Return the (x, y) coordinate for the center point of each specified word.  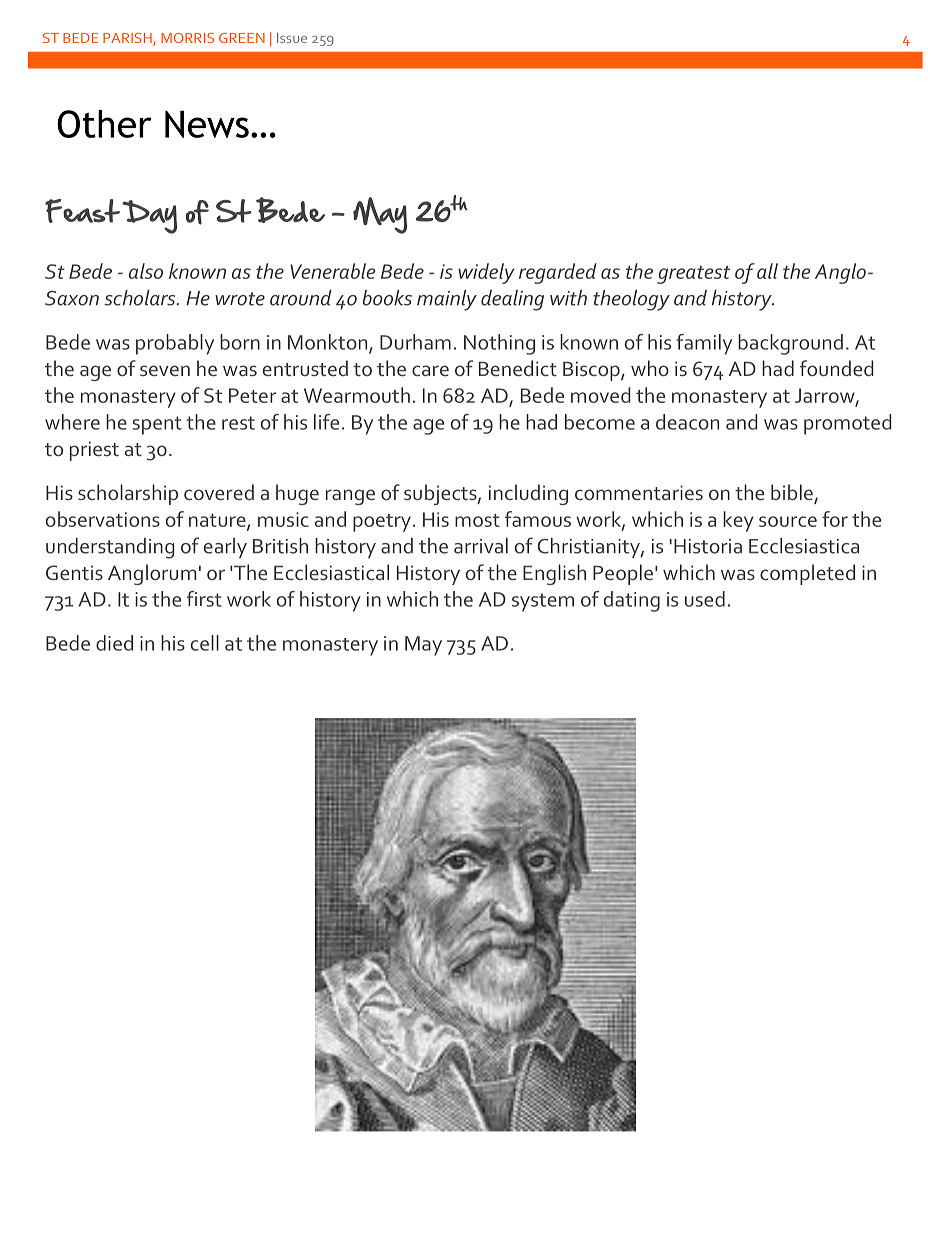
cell (205, 643)
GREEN (242, 38)
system (543, 602)
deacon (687, 422)
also (146, 271)
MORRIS (187, 38)
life (326, 422)
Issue (292, 38)
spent (157, 425)
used (705, 599)
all (767, 271)
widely (486, 273)
